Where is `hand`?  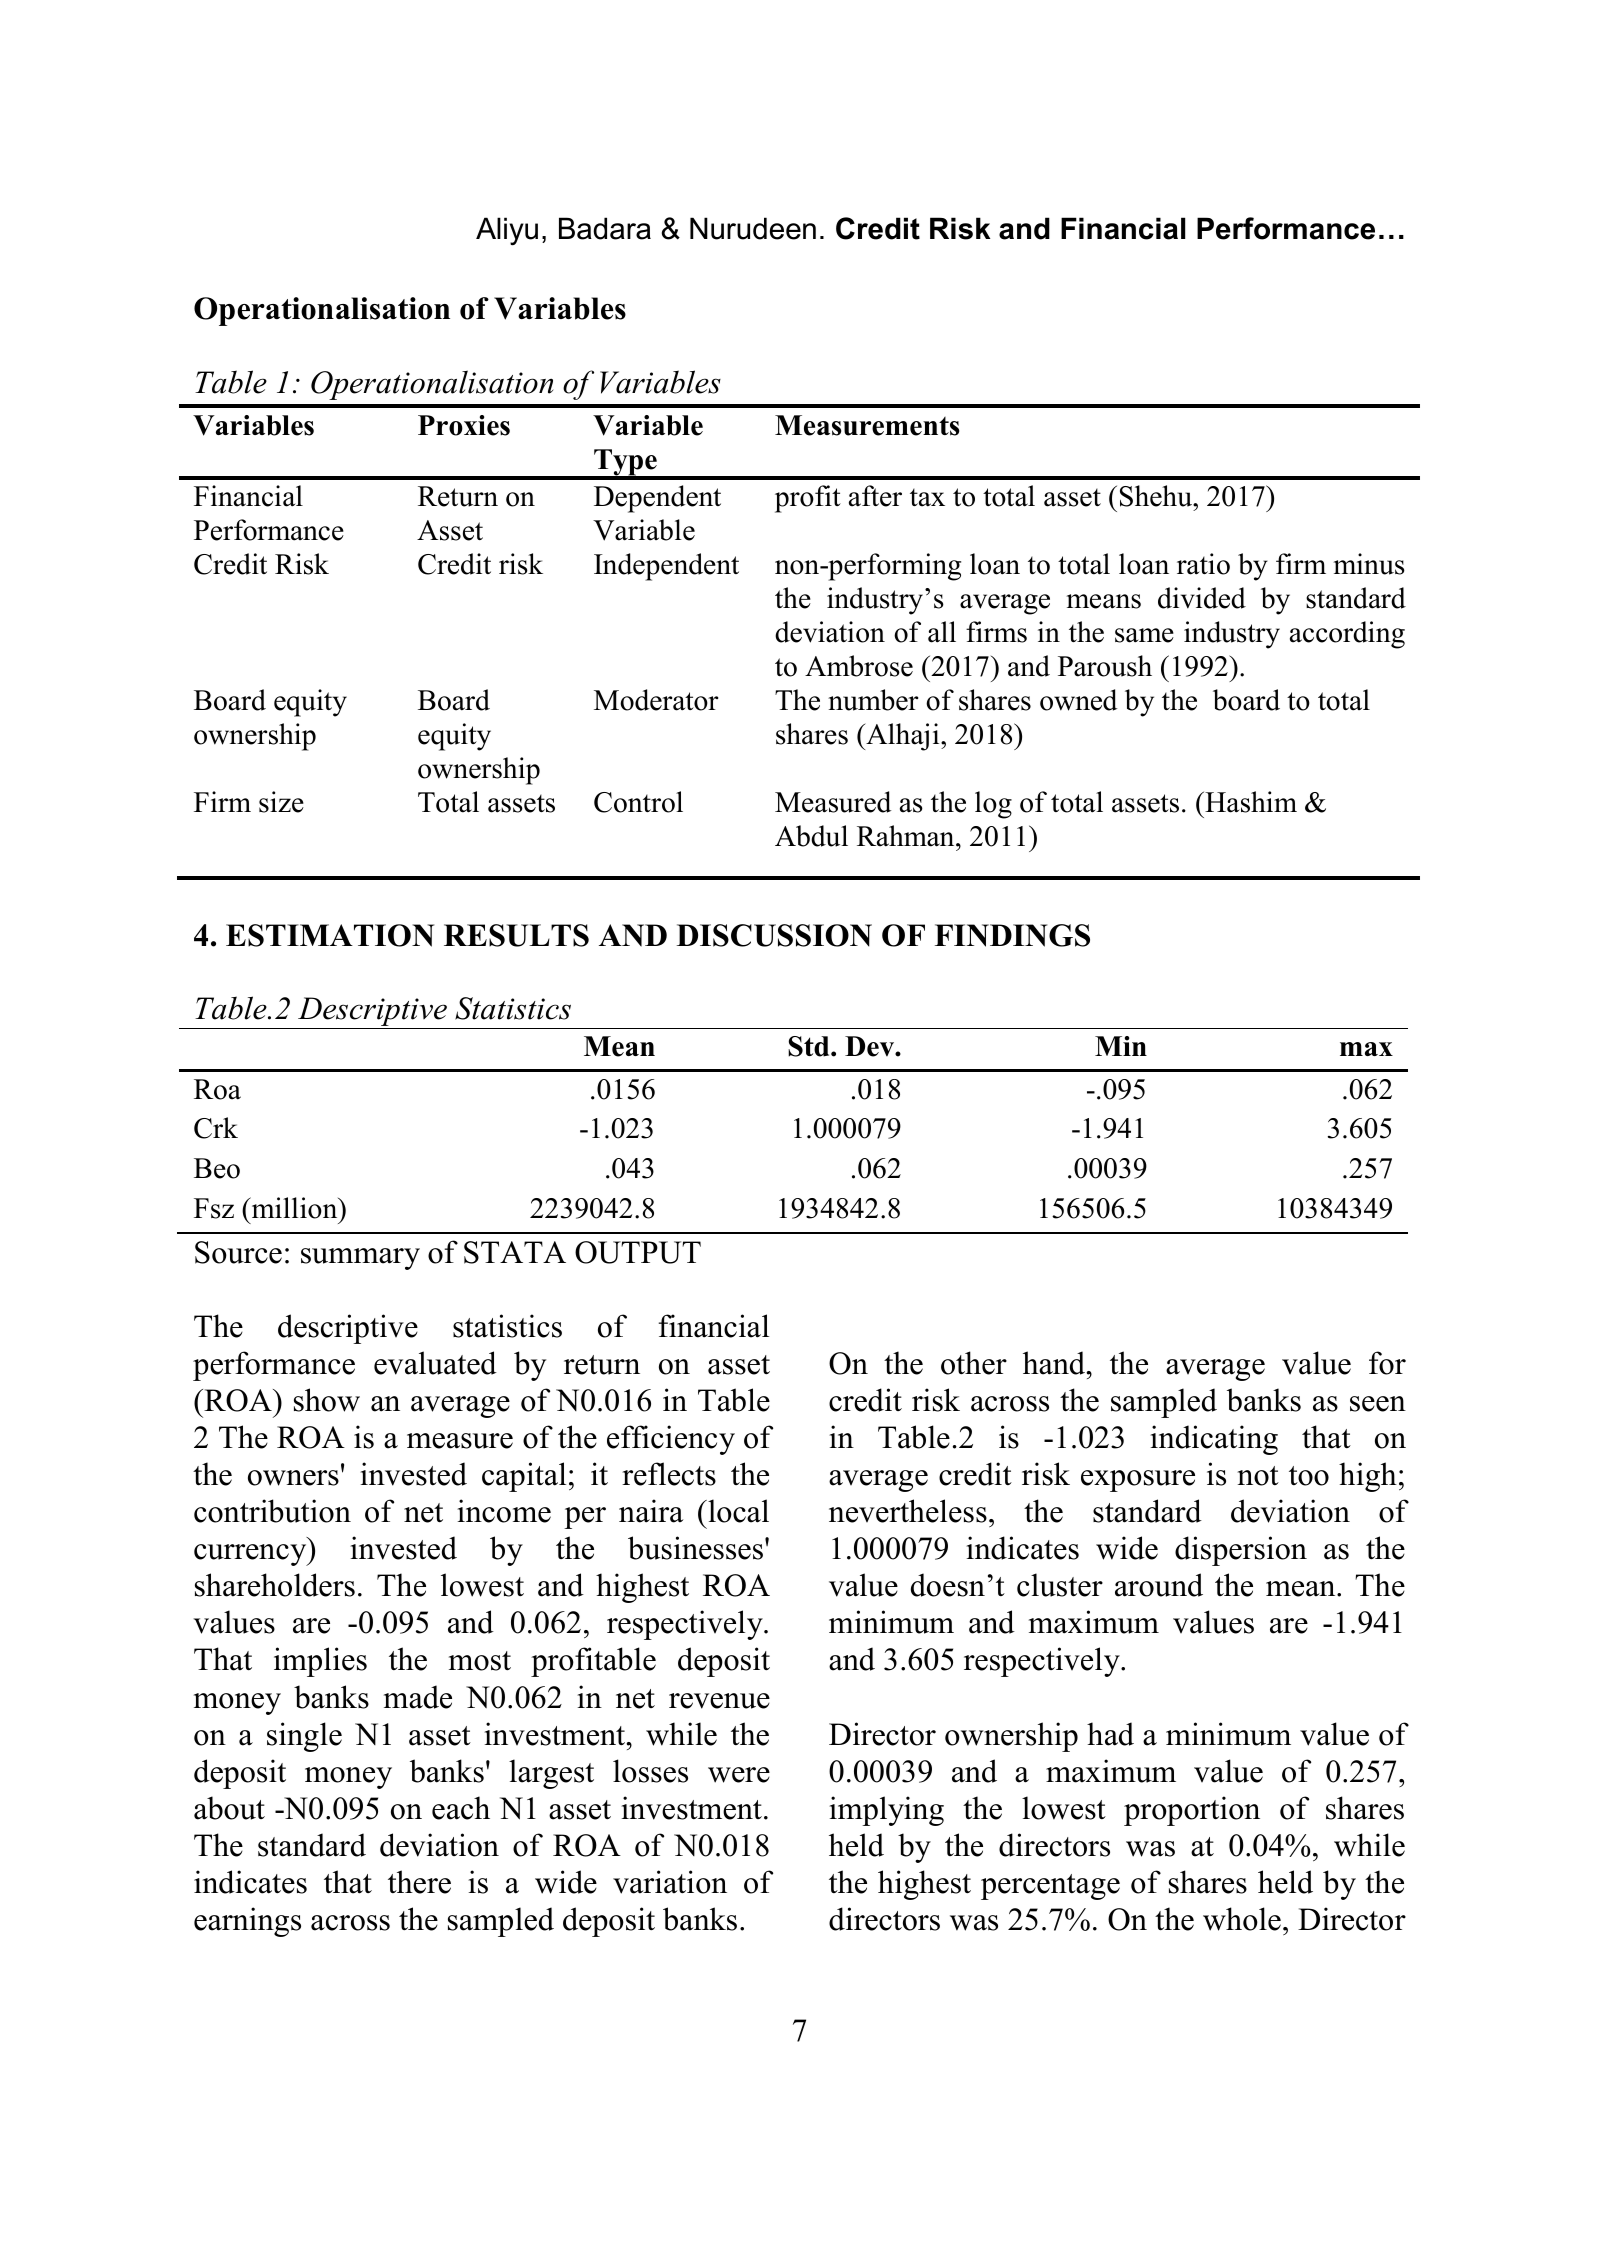 hand is located at coordinates (1055, 1363).
